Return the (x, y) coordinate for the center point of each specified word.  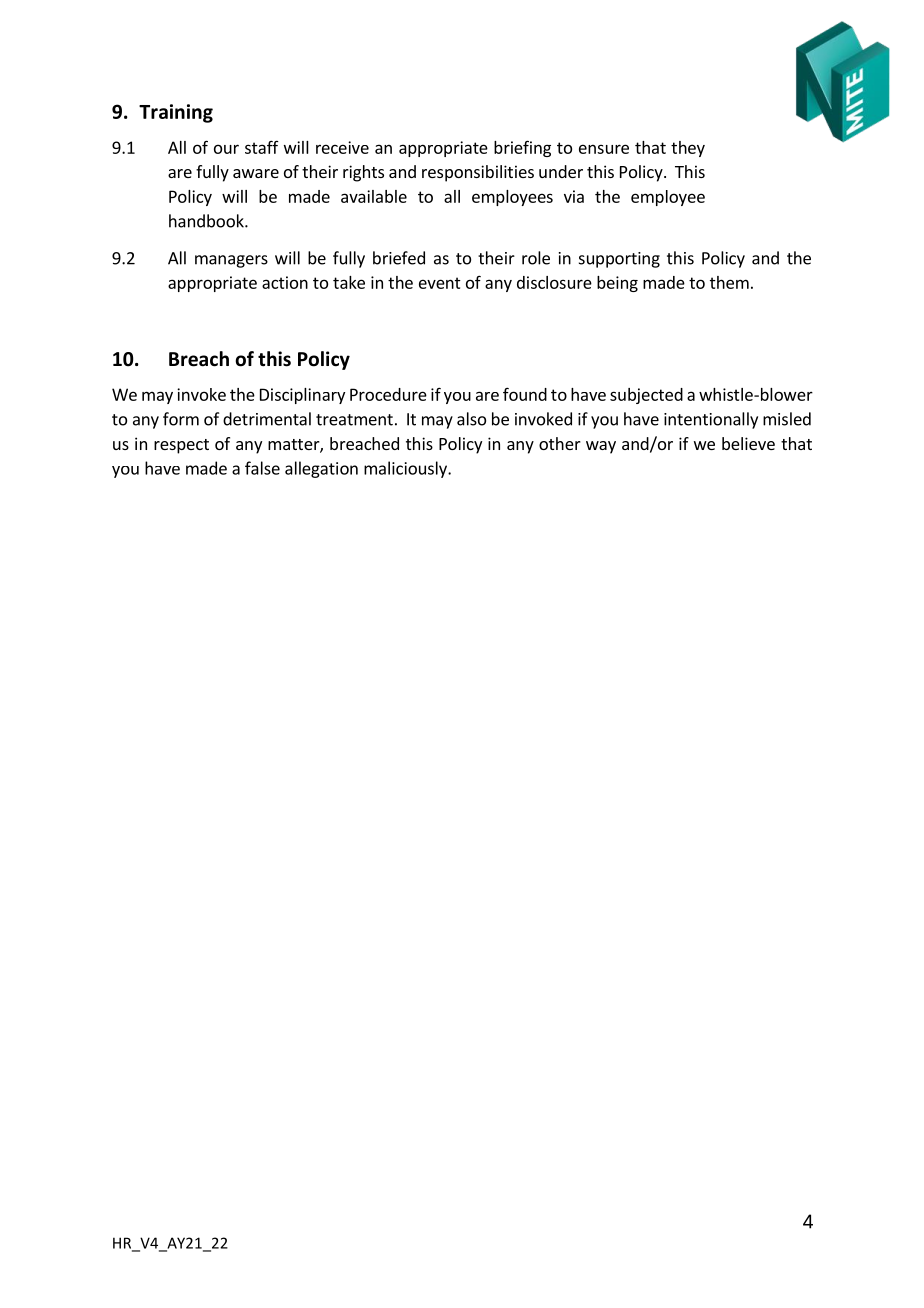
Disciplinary (302, 396)
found (525, 394)
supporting (619, 260)
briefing (522, 148)
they (688, 149)
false (262, 468)
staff (262, 147)
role (536, 258)
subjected (646, 396)
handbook (207, 221)
